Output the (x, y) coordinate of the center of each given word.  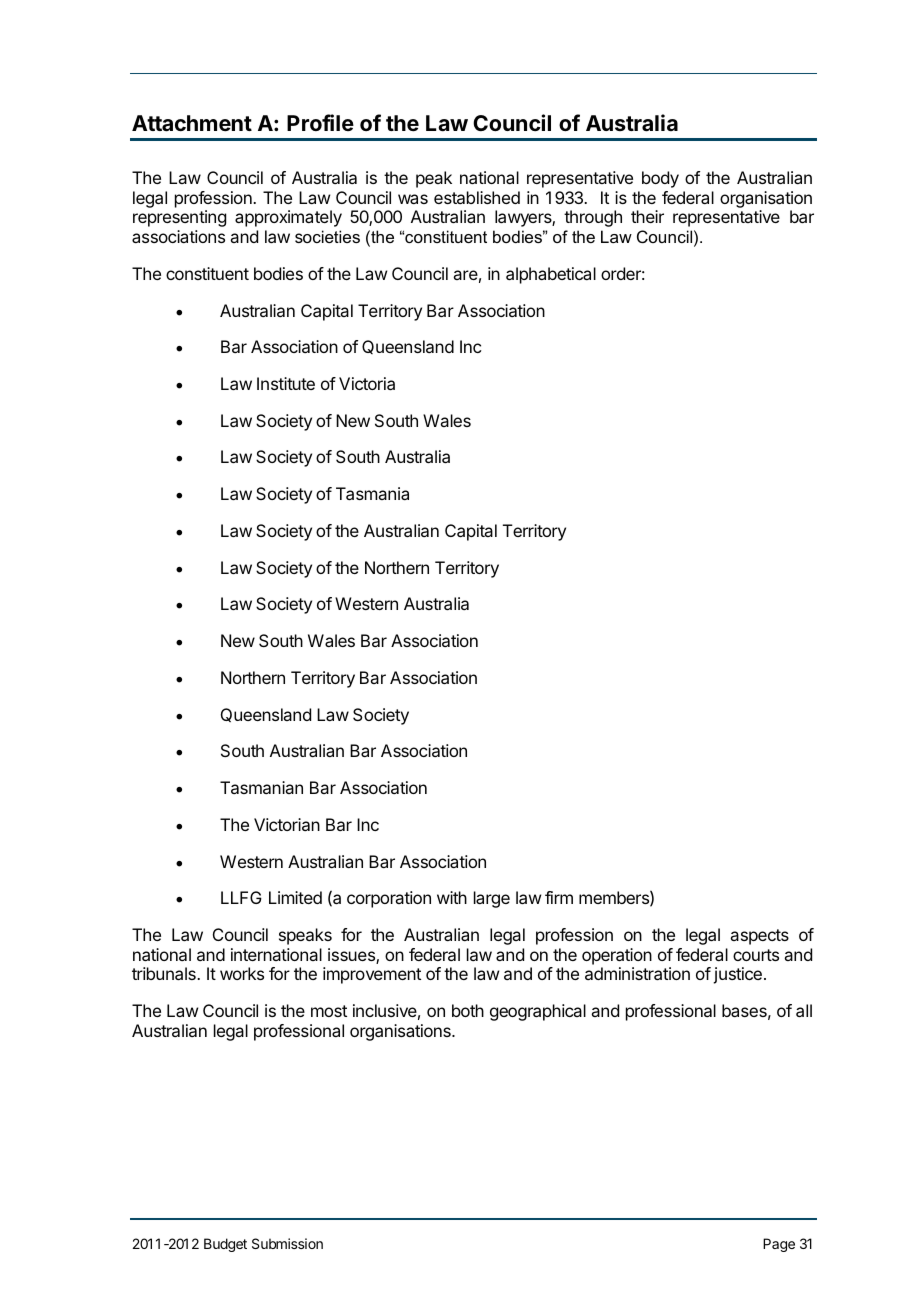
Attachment (192, 123)
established (477, 197)
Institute (286, 383)
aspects (759, 937)
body (660, 179)
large (492, 899)
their (647, 216)
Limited (295, 897)
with (452, 897)
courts (756, 955)
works (242, 973)
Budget (225, 1245)
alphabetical (551, 275)
